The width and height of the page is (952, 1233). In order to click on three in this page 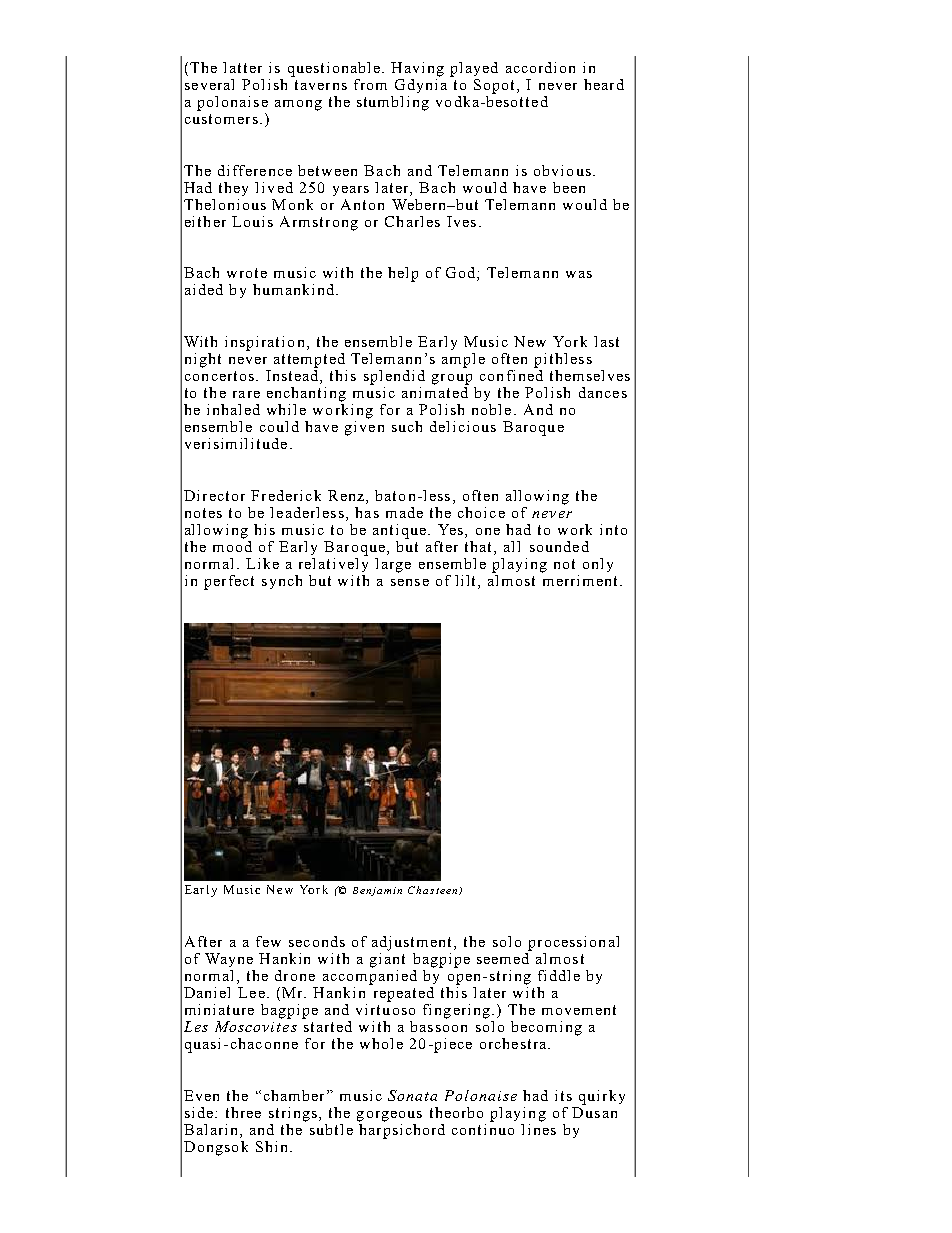, I will do `click(243, 1112)`.
